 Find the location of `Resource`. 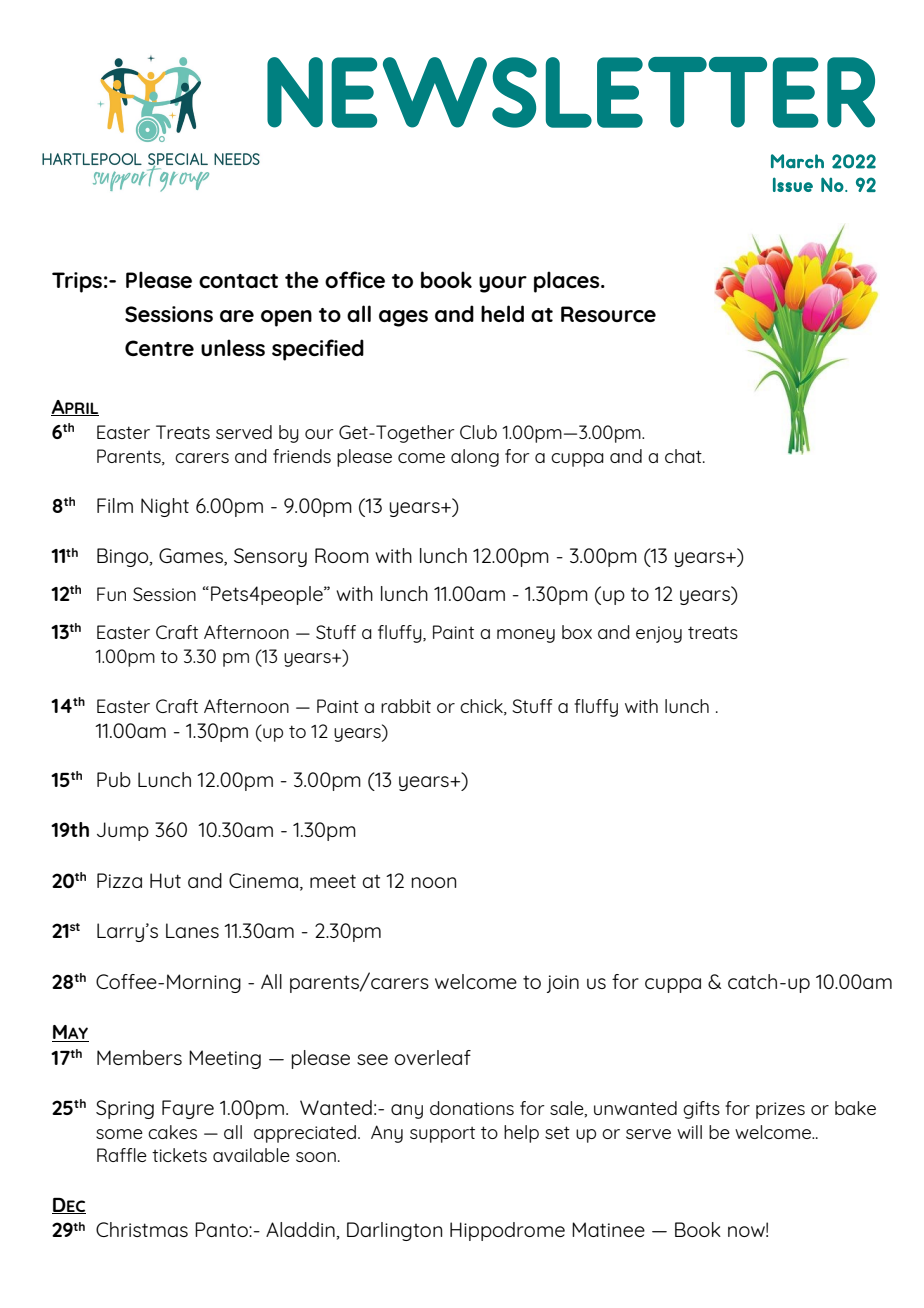

Resource is located at coordinates (608, 314).
